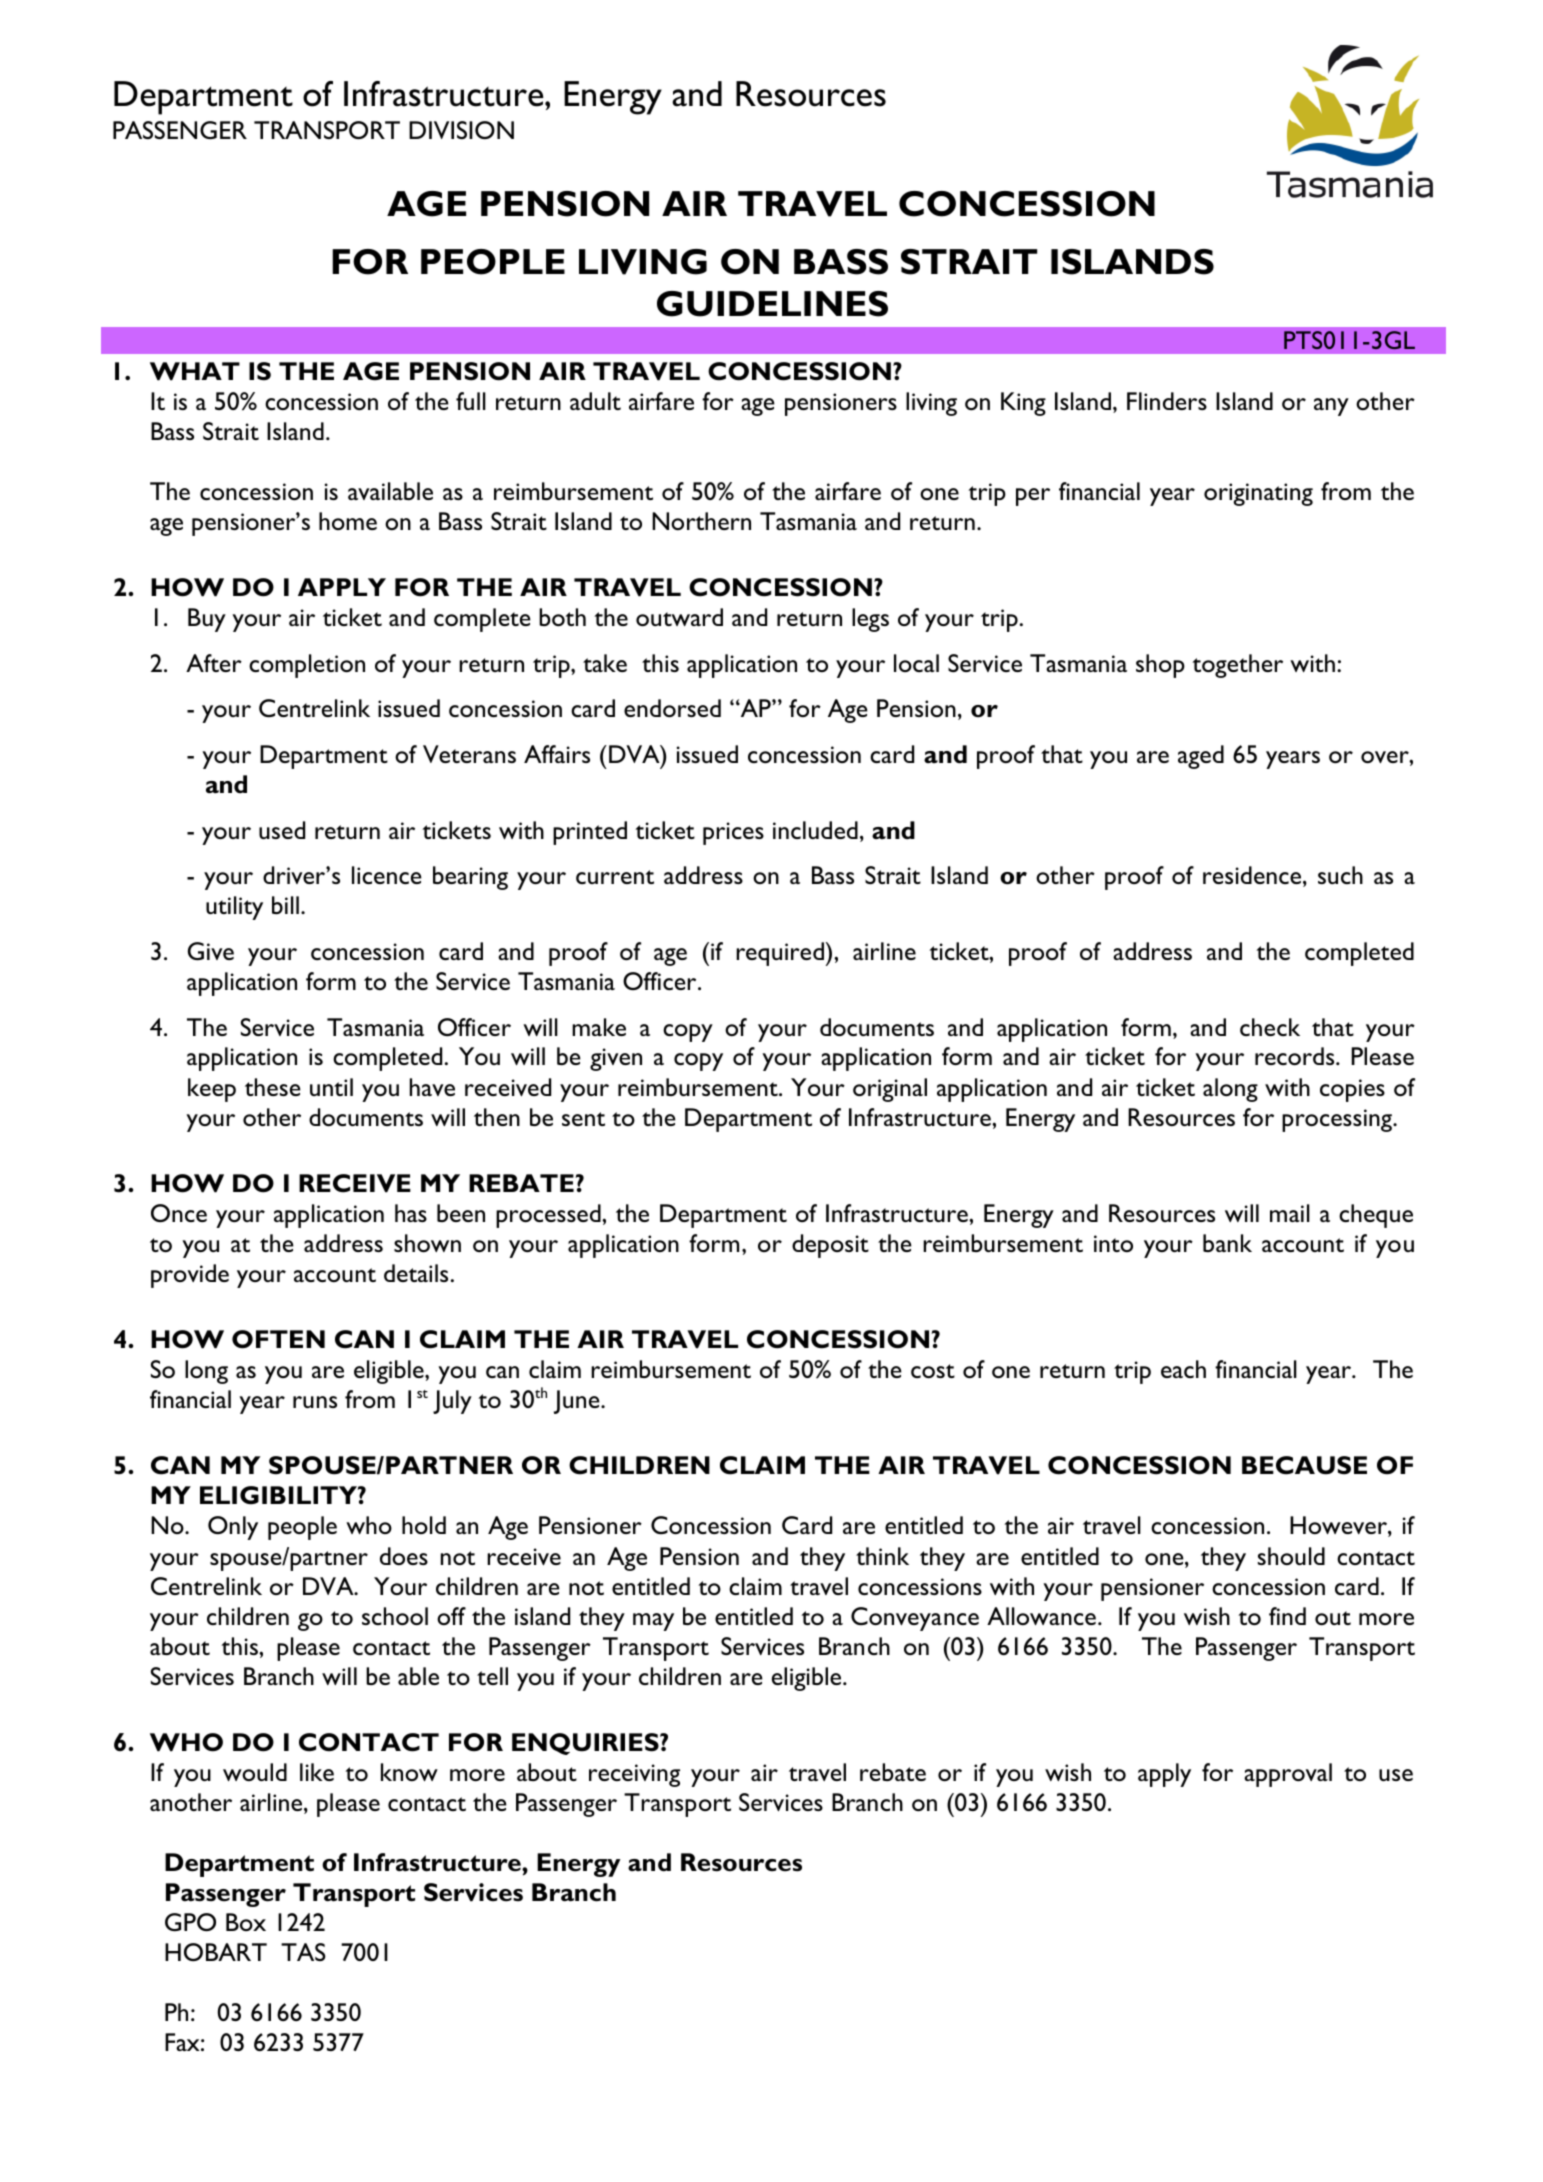  What do you see at coordinates (830, 1246) in the page?
I see `deposit` at bounding box center [830, 1246].
